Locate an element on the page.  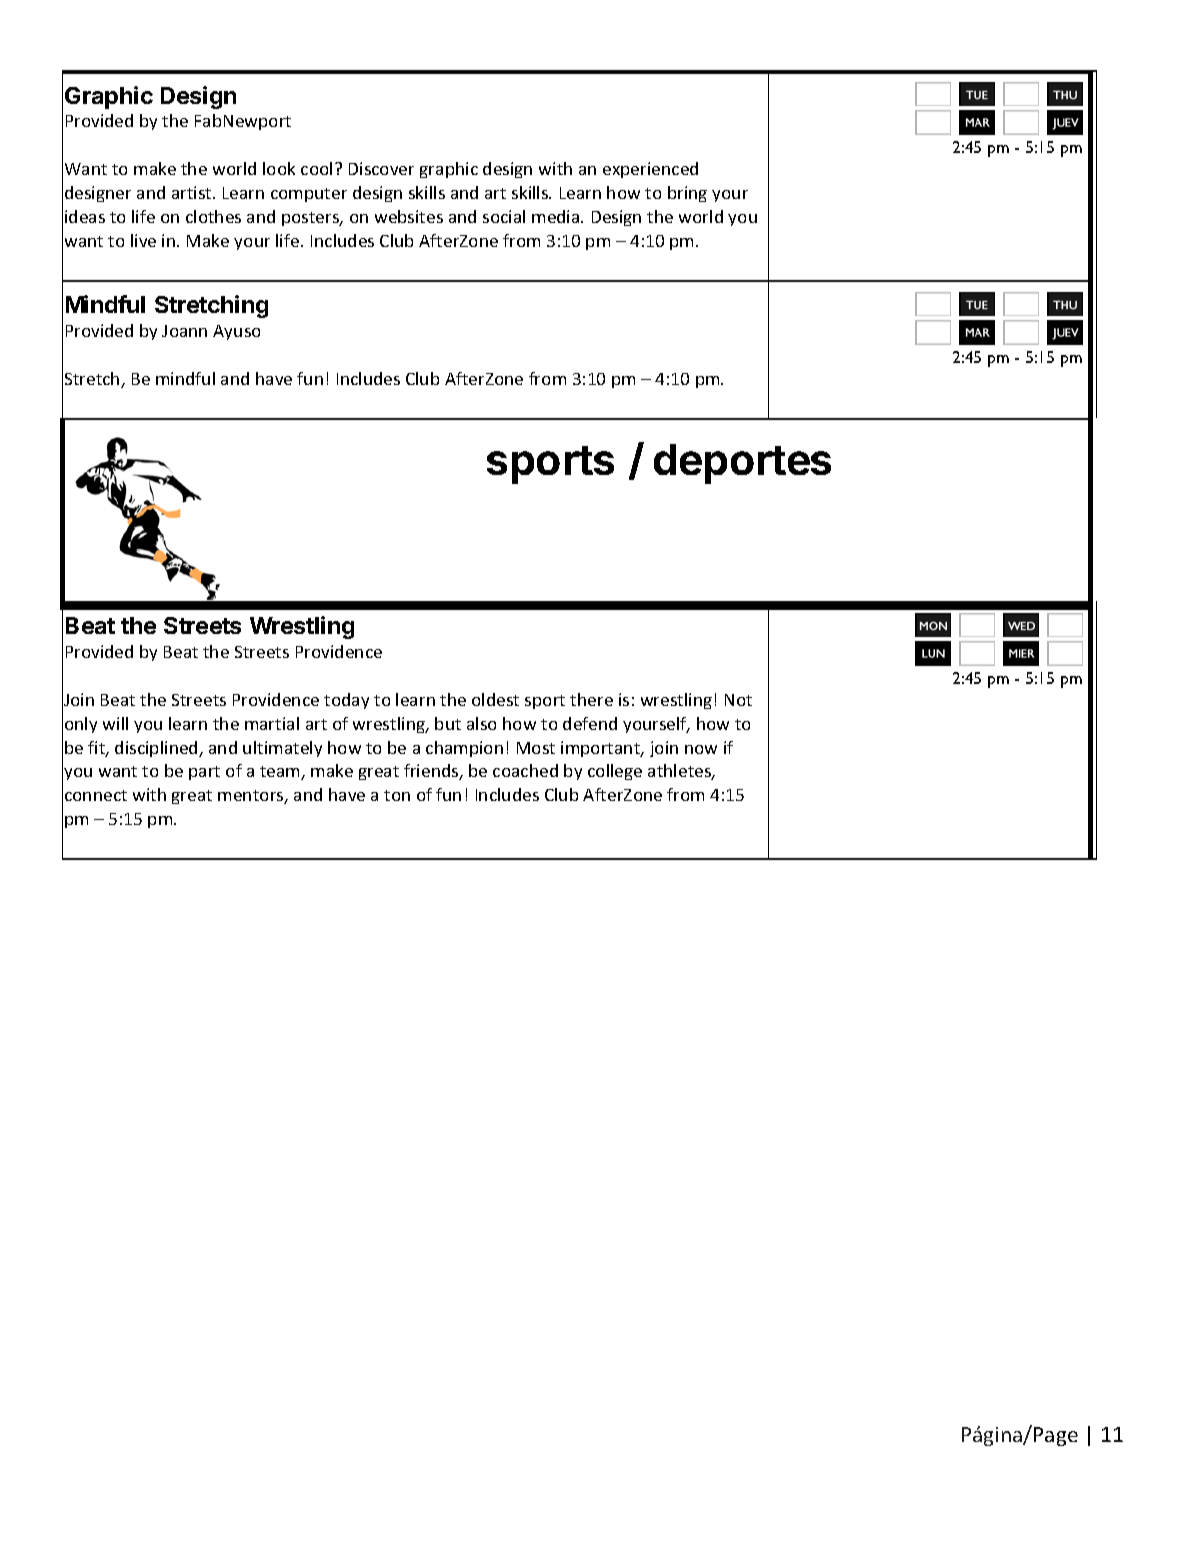
Discover is located at coordinates (381, 168).
